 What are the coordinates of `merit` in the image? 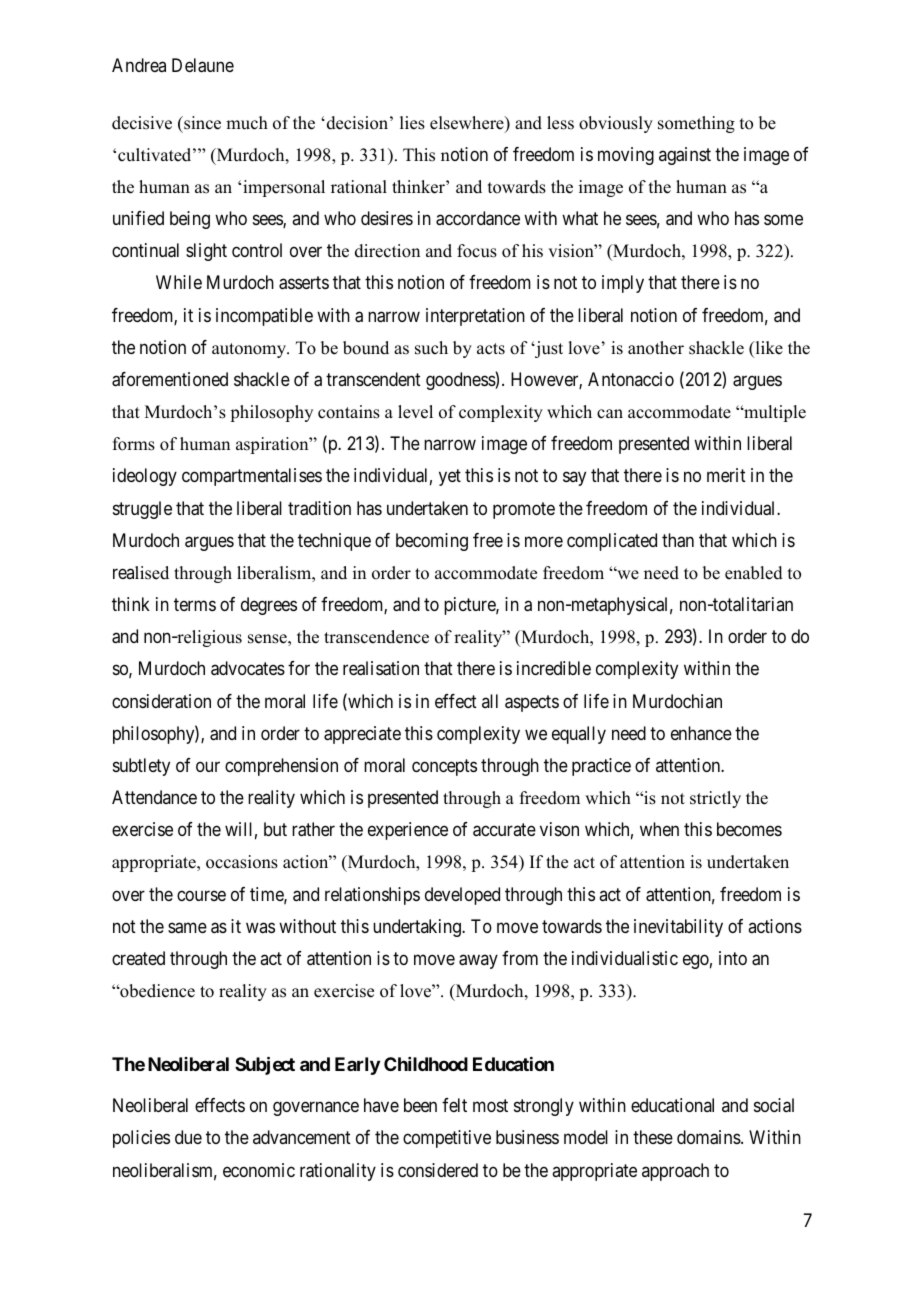 It's located at (726, 475).
